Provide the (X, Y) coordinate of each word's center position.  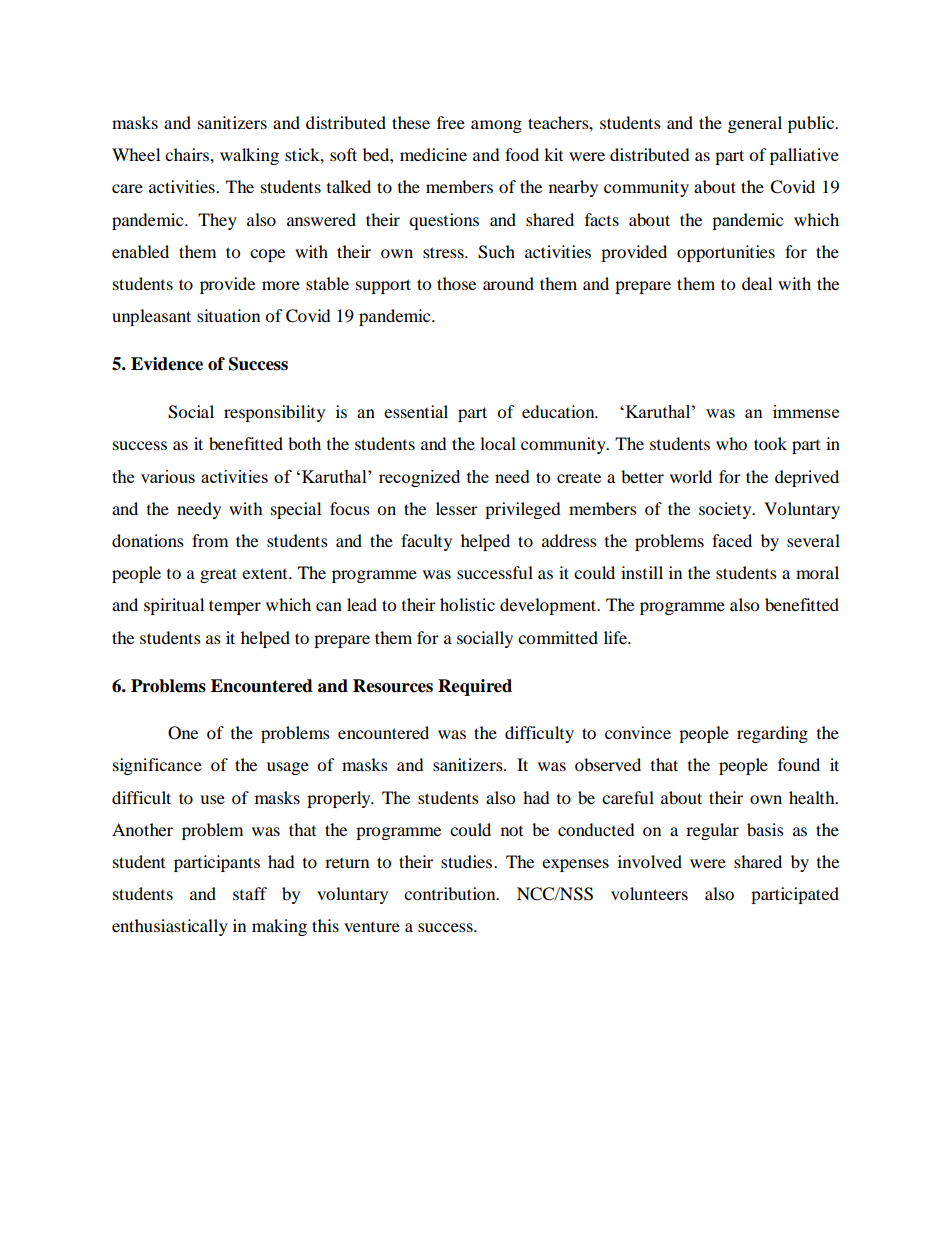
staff (250, 893)
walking (249, 156)
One (183, 733)
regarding (772, 734)
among (496, 126)
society (726, 510)
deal (757, 283)
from (210, 540)
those (456, 283)
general (755, 124)
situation (228, 315)
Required (475, 687)
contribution (451, 893)
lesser (457, 508)
